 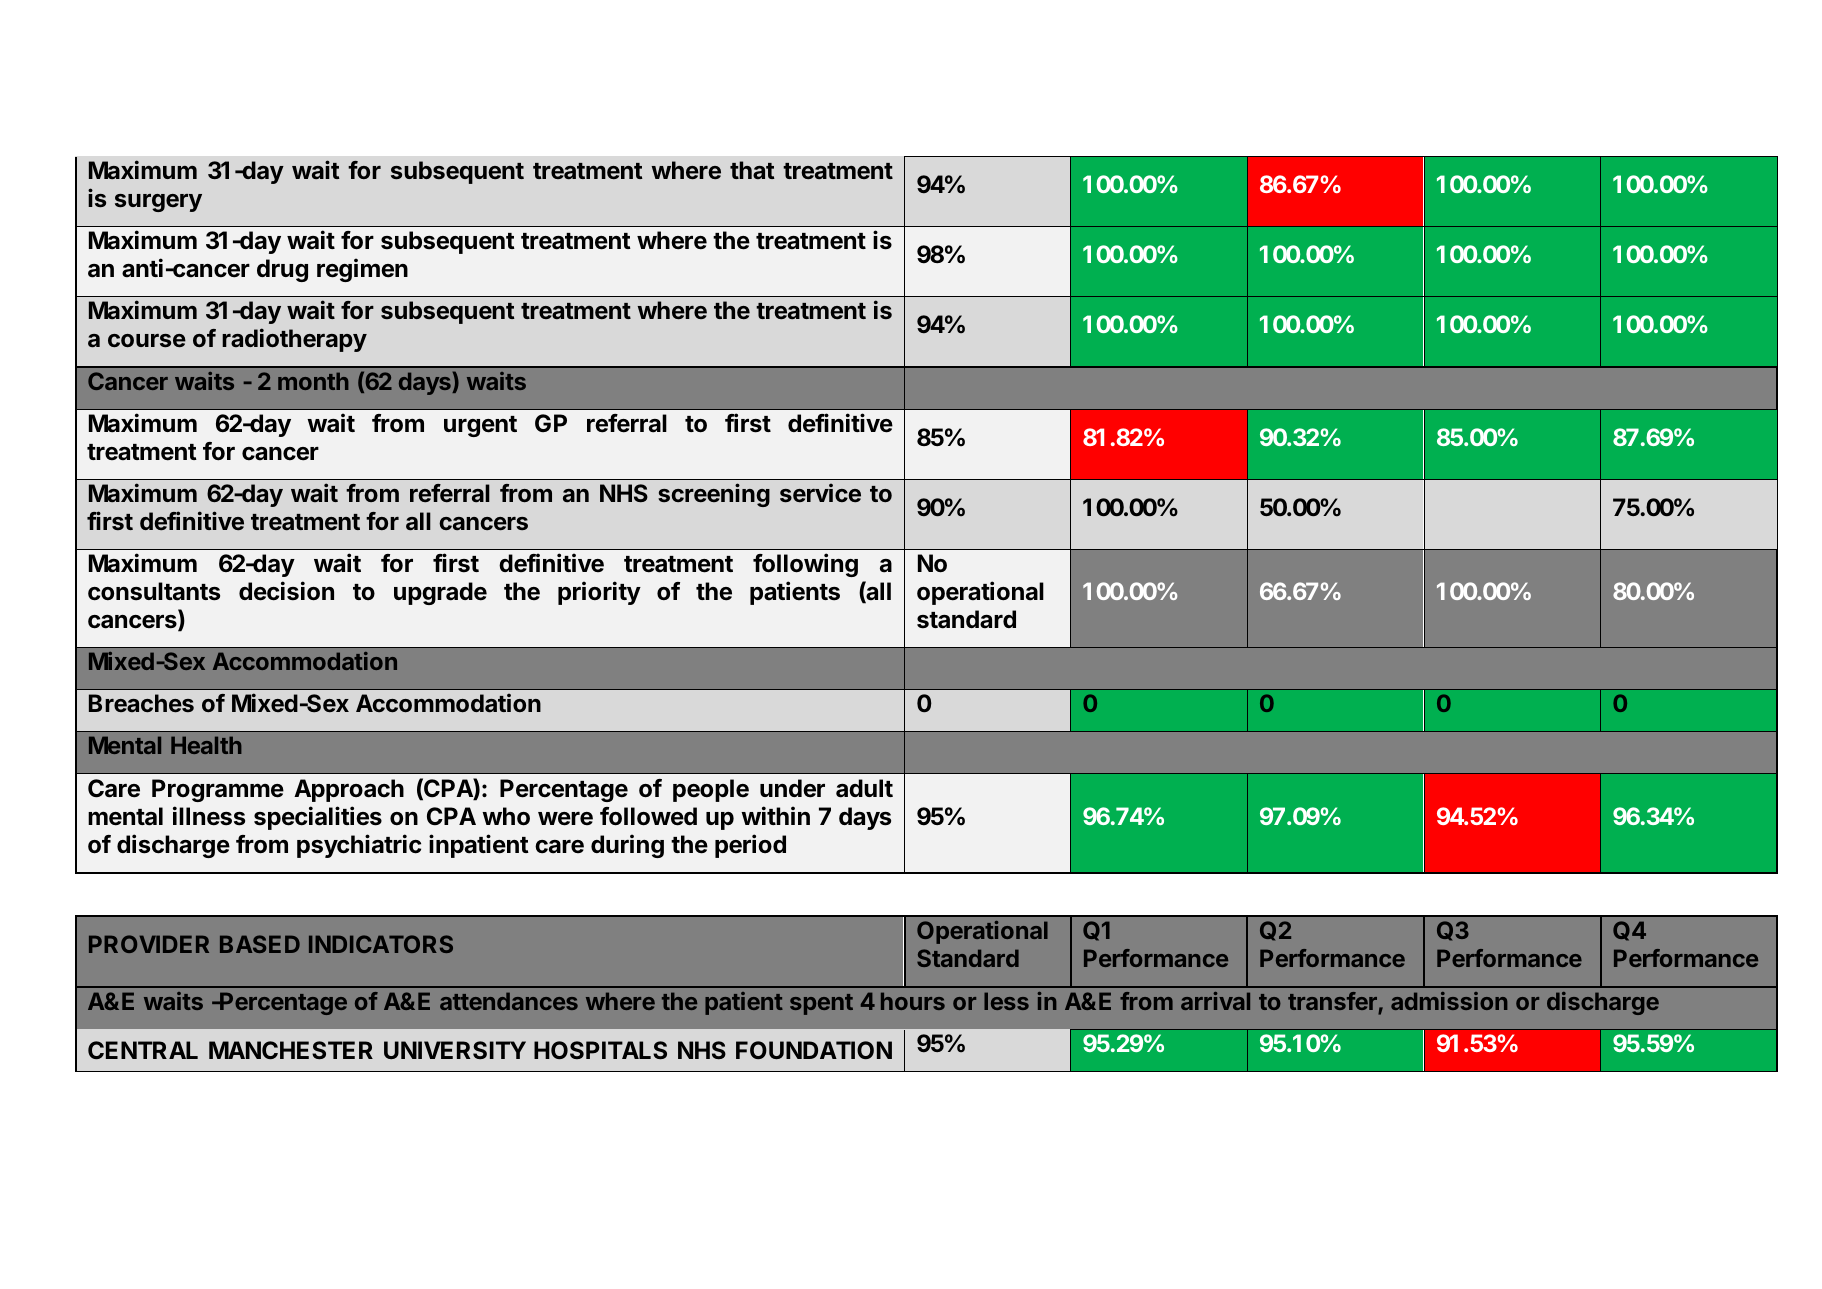 I want to click on following, so click(x=805, y=565).
